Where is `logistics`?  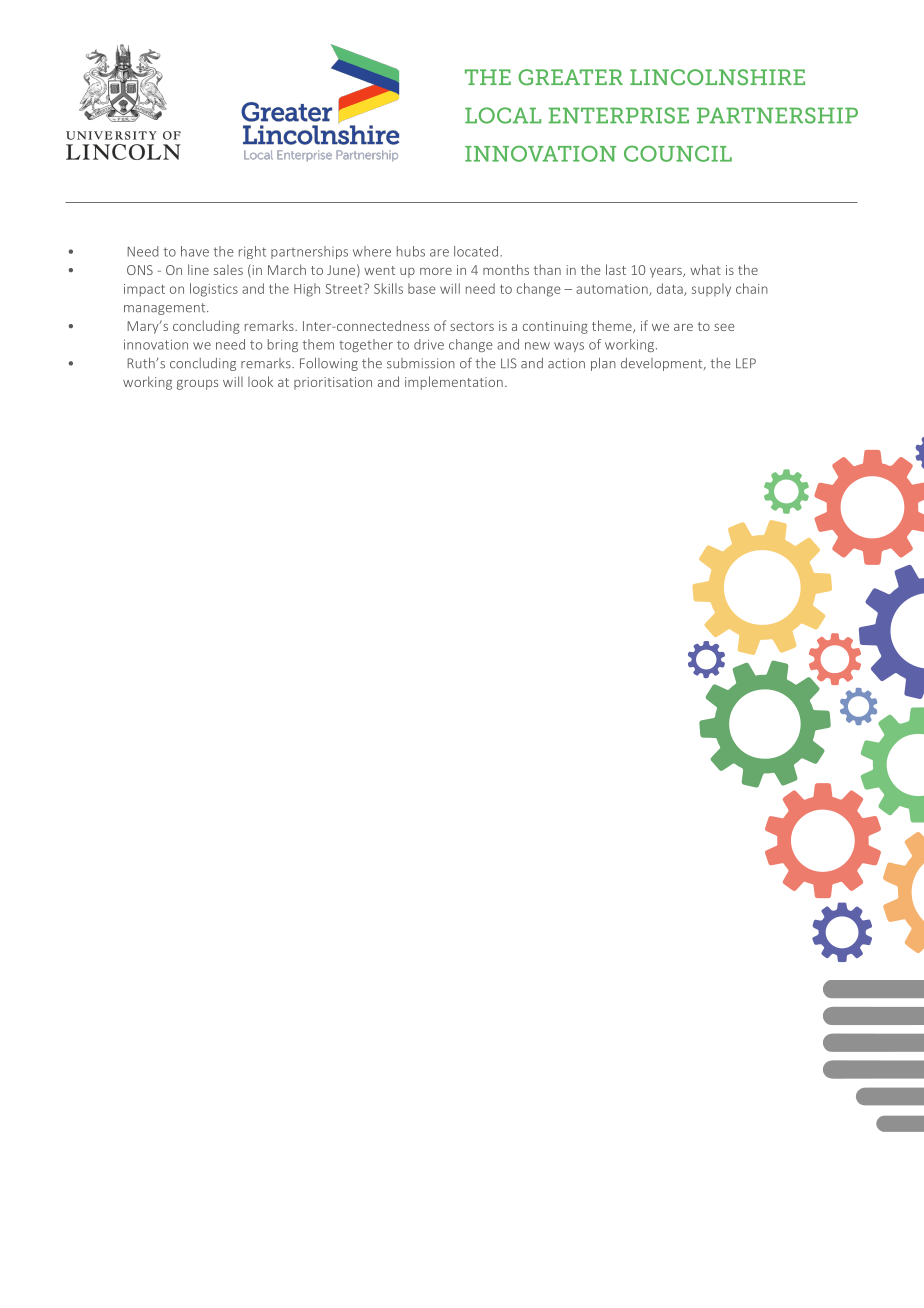 logistics is located at coordinates (214, 290).
